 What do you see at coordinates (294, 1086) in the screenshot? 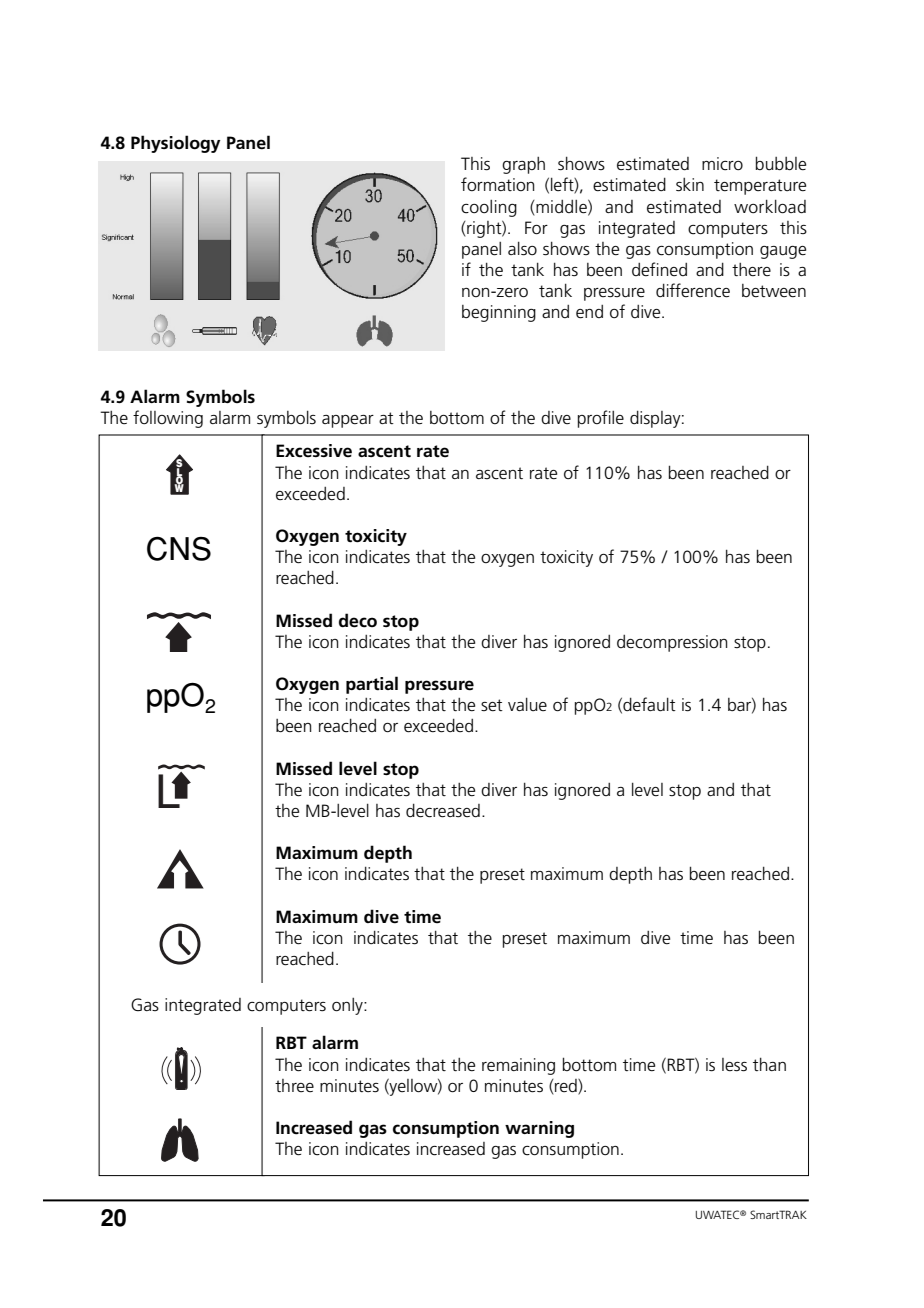
I see `three` at bounding box center [294, 1086].
